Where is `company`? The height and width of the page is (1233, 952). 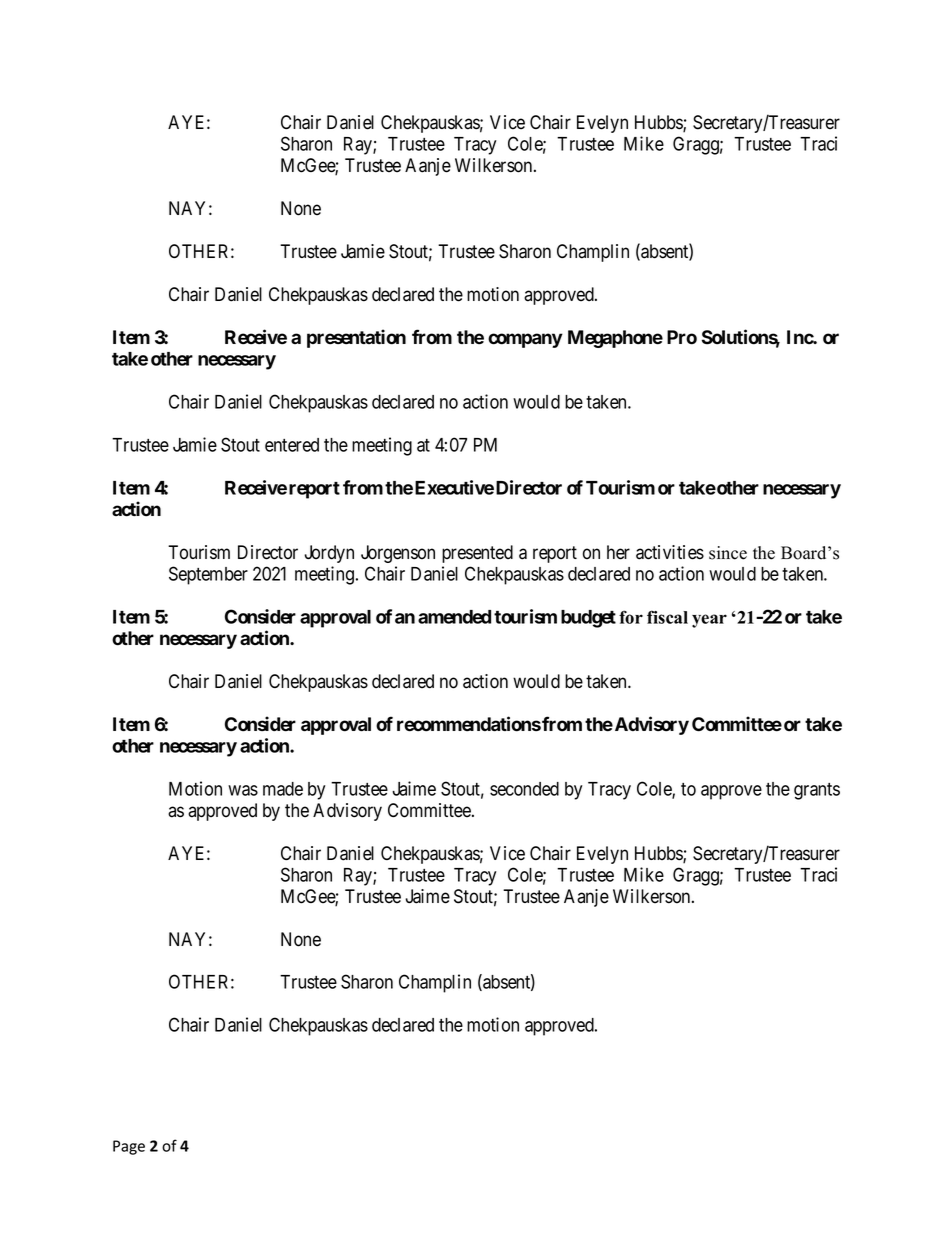
company is located at coordinates (525, 340).
